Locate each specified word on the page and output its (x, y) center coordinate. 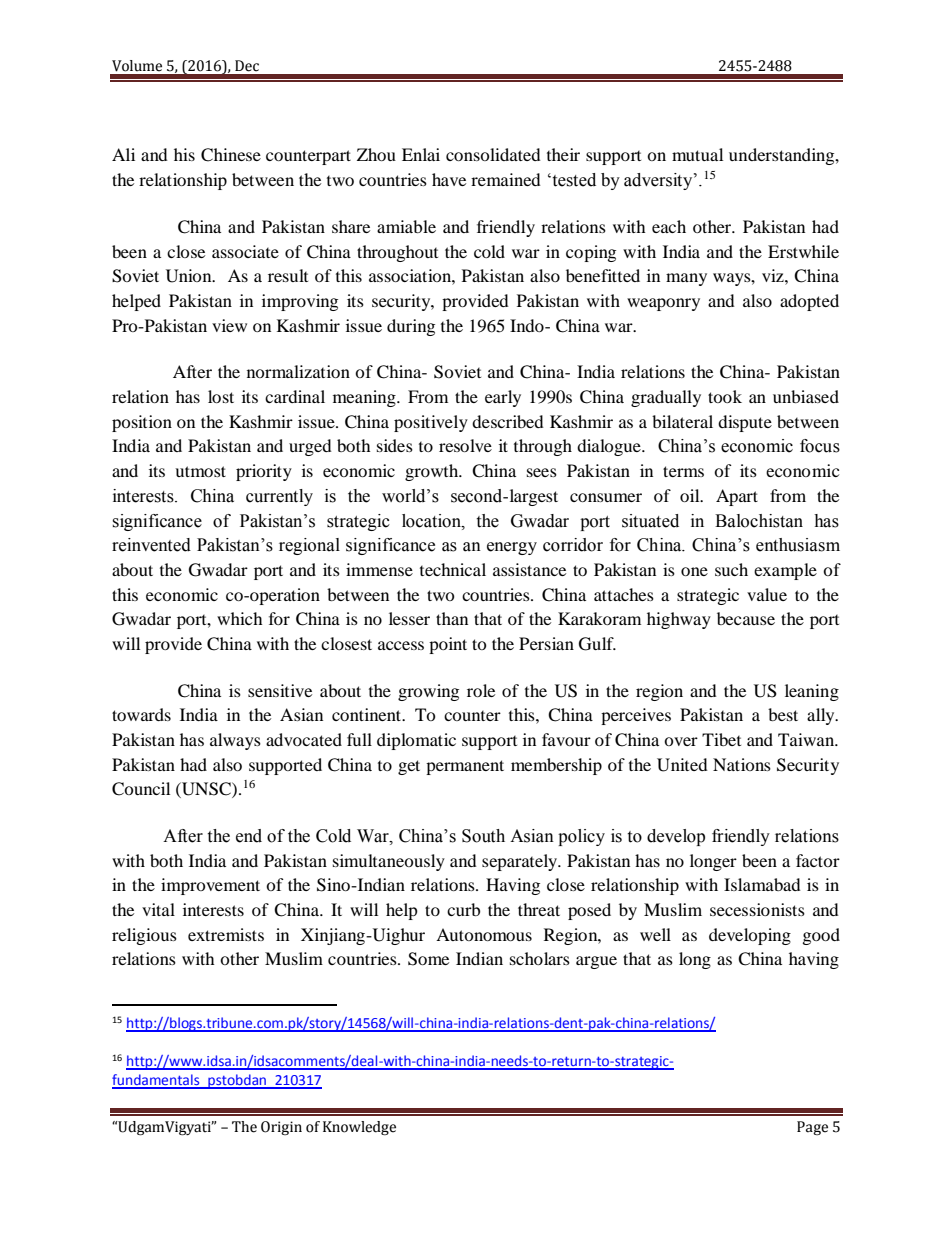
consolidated (493, 154)
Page (812, 1128)
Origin (281, 1128)
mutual (697, 154)
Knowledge (359, 1128)
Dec (247, 66)
